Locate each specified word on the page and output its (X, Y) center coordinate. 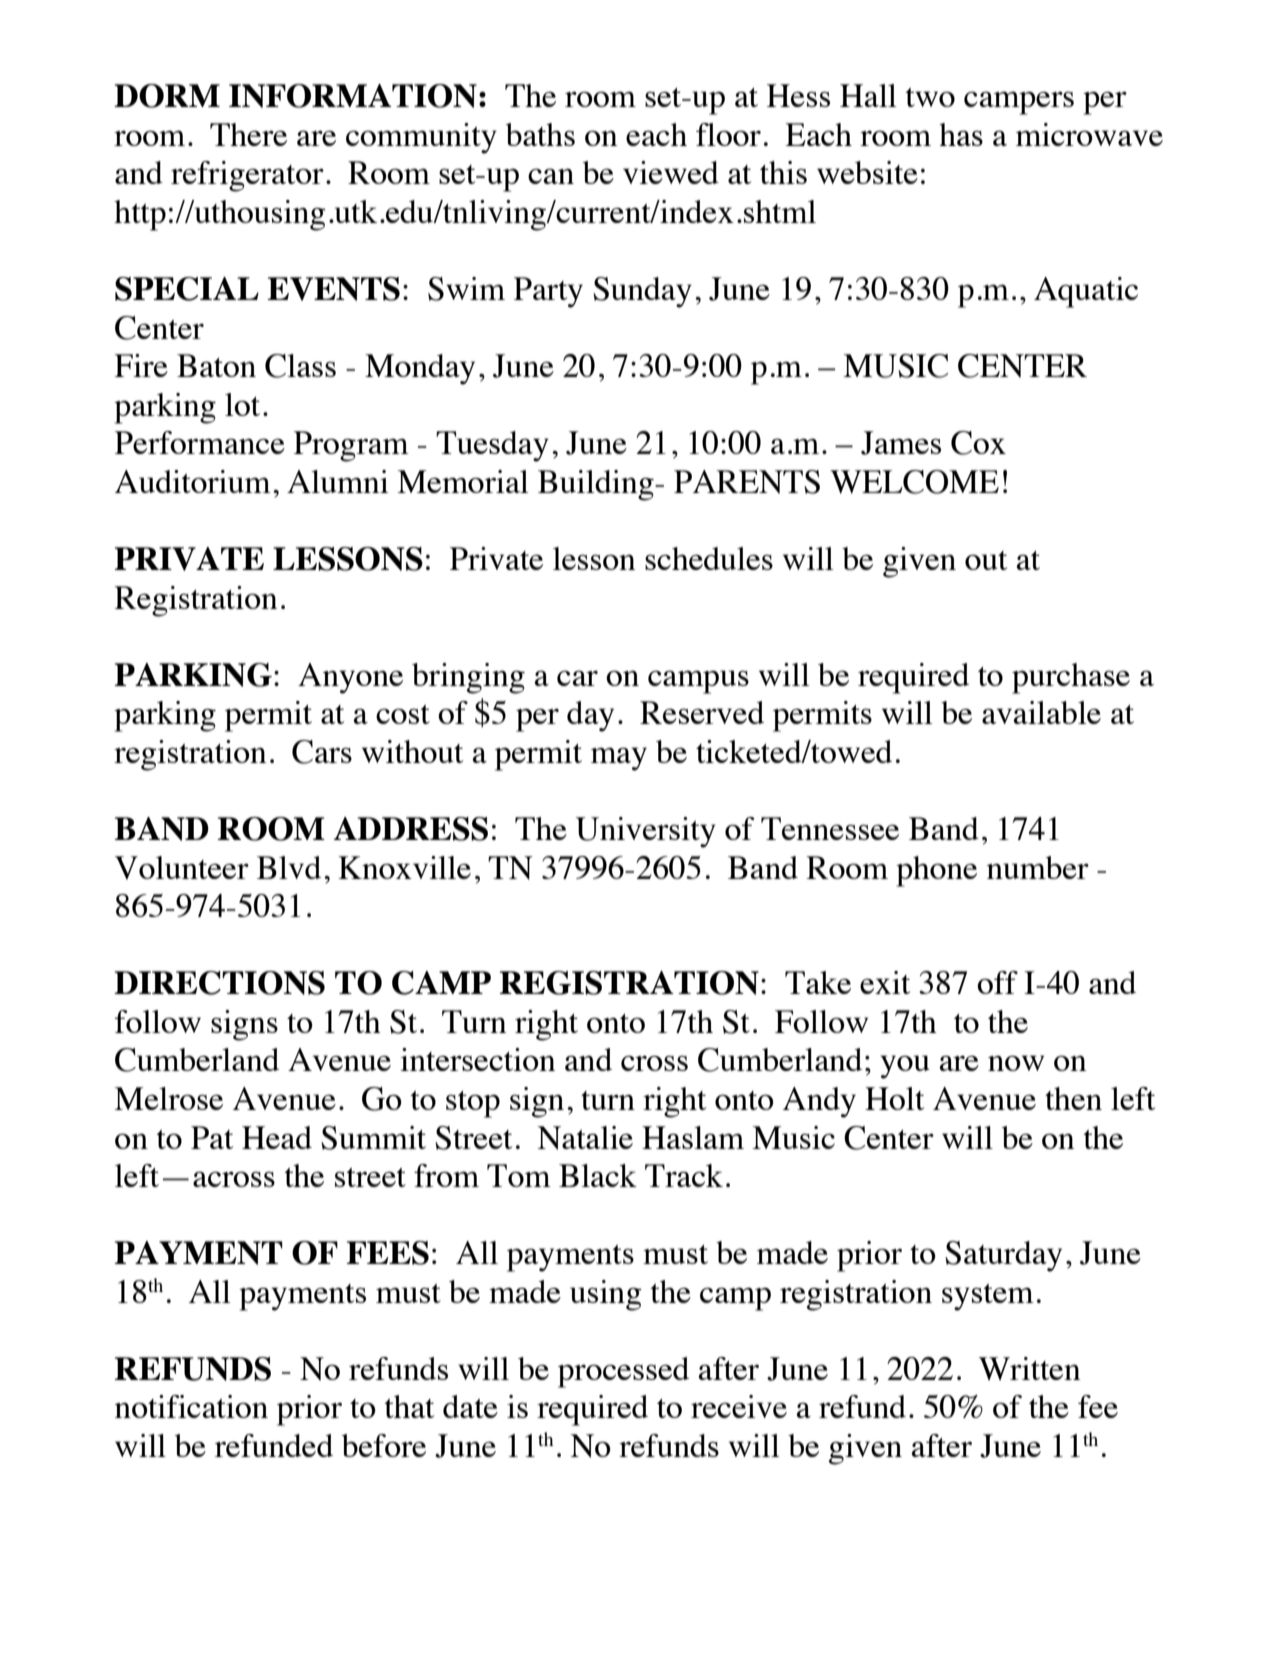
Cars (322, 752)
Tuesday (492, 446)
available (1041, 712)
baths (540, 134)
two (930, 97)
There (248, 134)
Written (1030, 1369)
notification (191, 1406)
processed (623, 1372)
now (1016, 1063)
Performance (200, 442)
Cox (978, 443)
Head (277, 1137)
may (619, 759)
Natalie (585, 1138)
